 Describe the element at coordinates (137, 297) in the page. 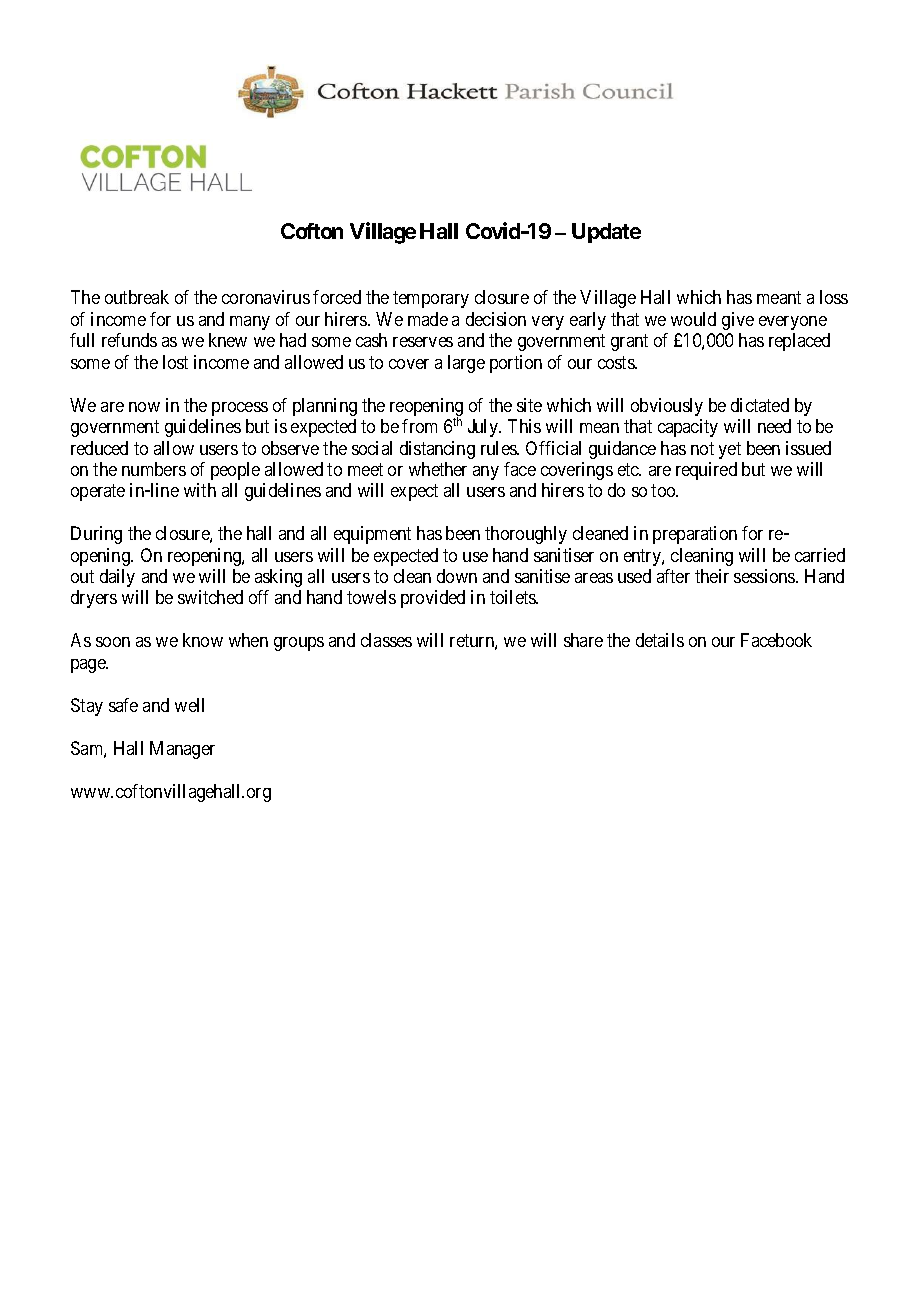

I see `outbreak` at that location.
